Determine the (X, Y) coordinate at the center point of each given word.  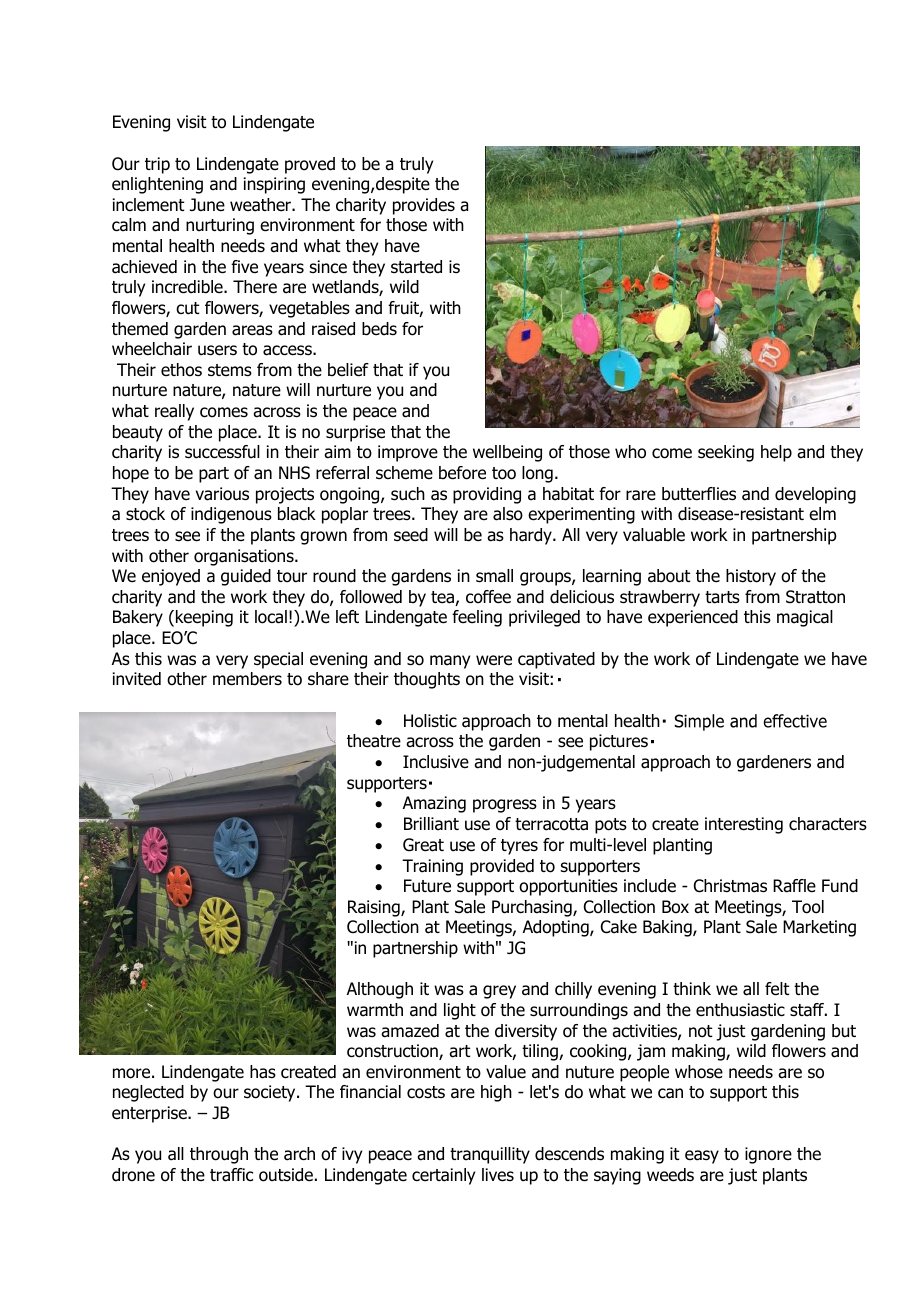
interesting (744, 825)
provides (424, 206)
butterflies (699, 494)
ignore (768, 1155)
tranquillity (490, 1155)
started (416, 267)
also (508, 514)
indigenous (231, 515)
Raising (375, 908)
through (219, 1155)
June (207, 205)
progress (505, 806)
